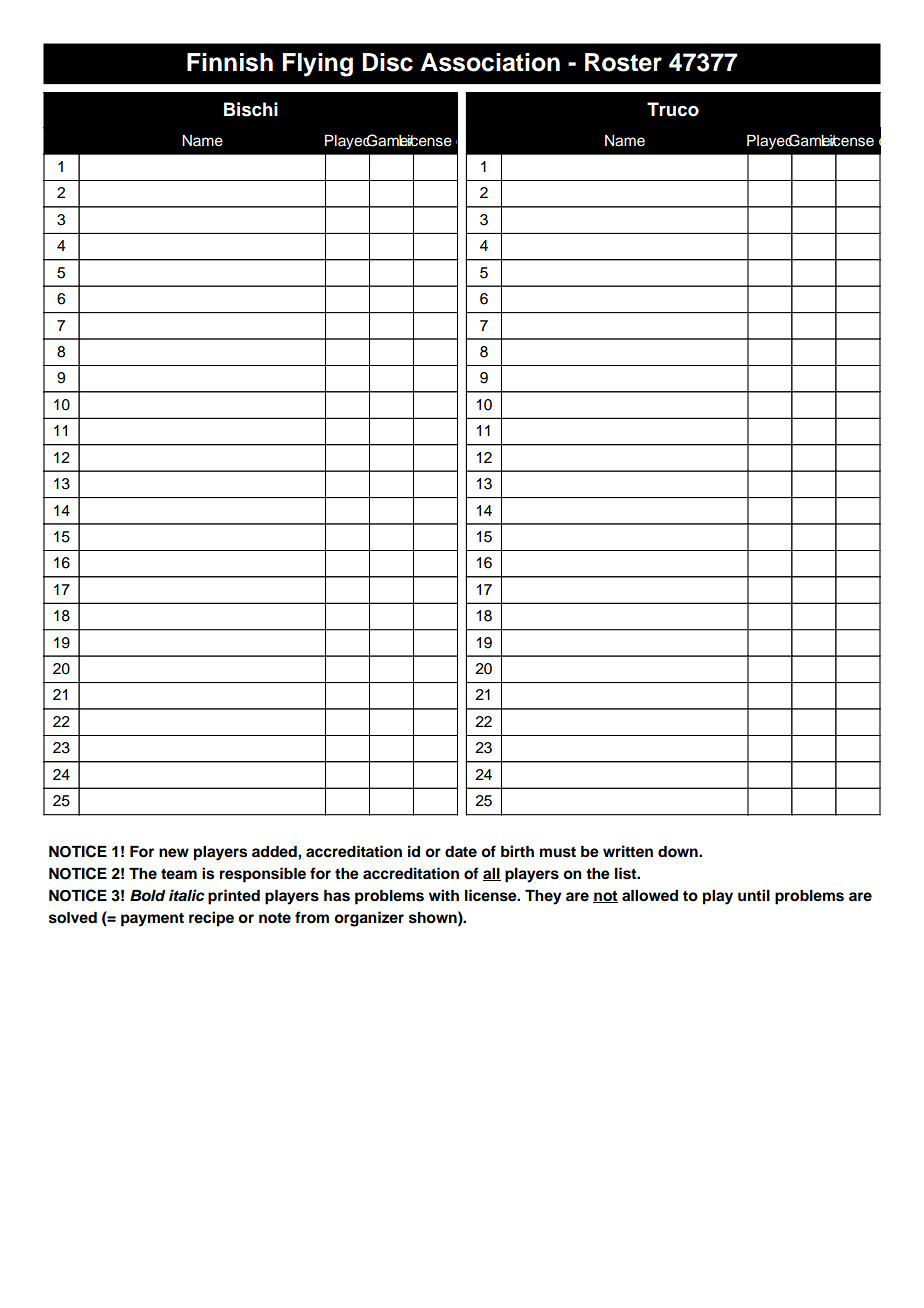  What do you see at coordinates (317, 65) in the screenshot?
I see `Flying` at bounding box center [317, 65].
